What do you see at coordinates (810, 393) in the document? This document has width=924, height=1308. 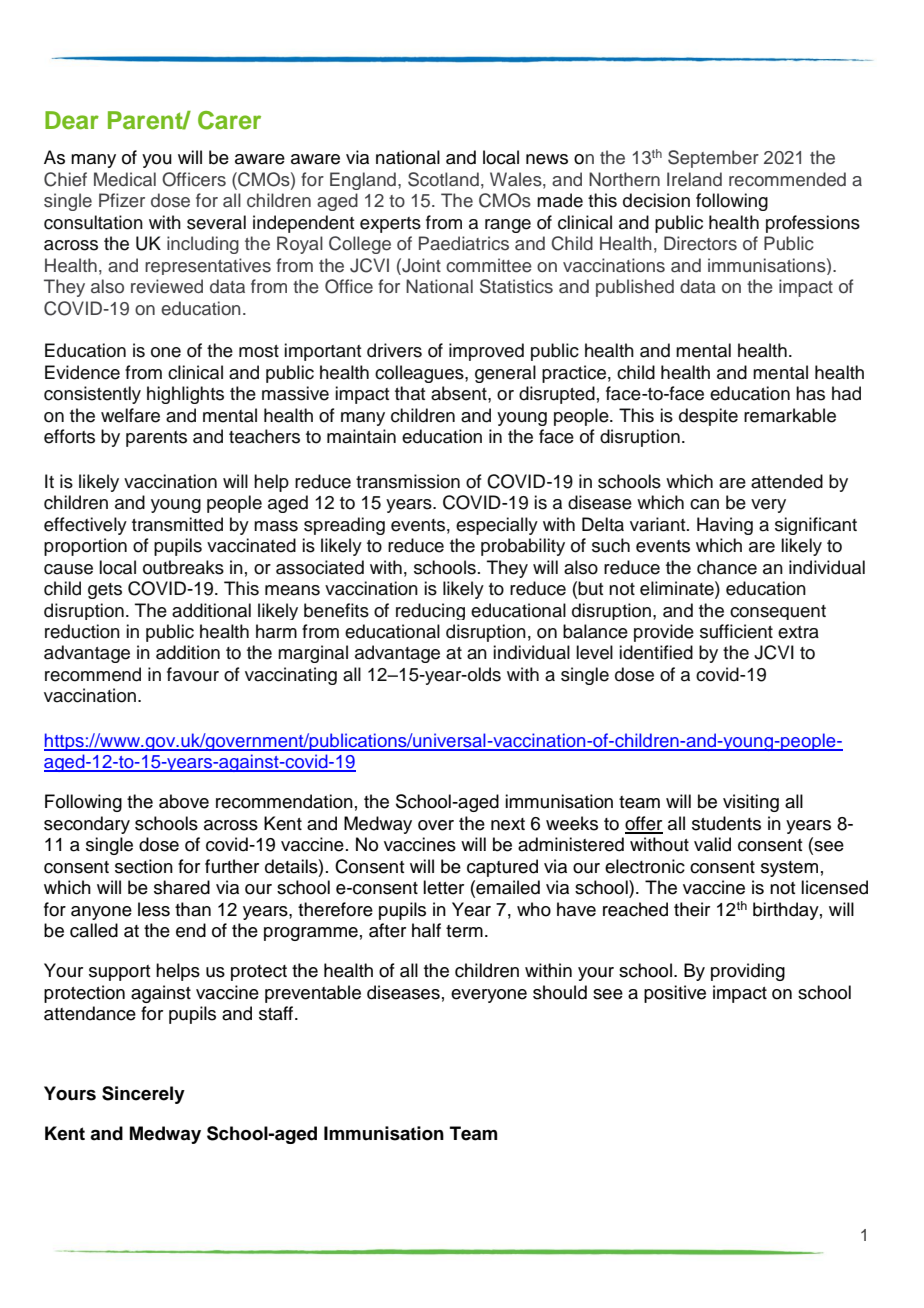 I see `has` at bounding box center [810, 393].
